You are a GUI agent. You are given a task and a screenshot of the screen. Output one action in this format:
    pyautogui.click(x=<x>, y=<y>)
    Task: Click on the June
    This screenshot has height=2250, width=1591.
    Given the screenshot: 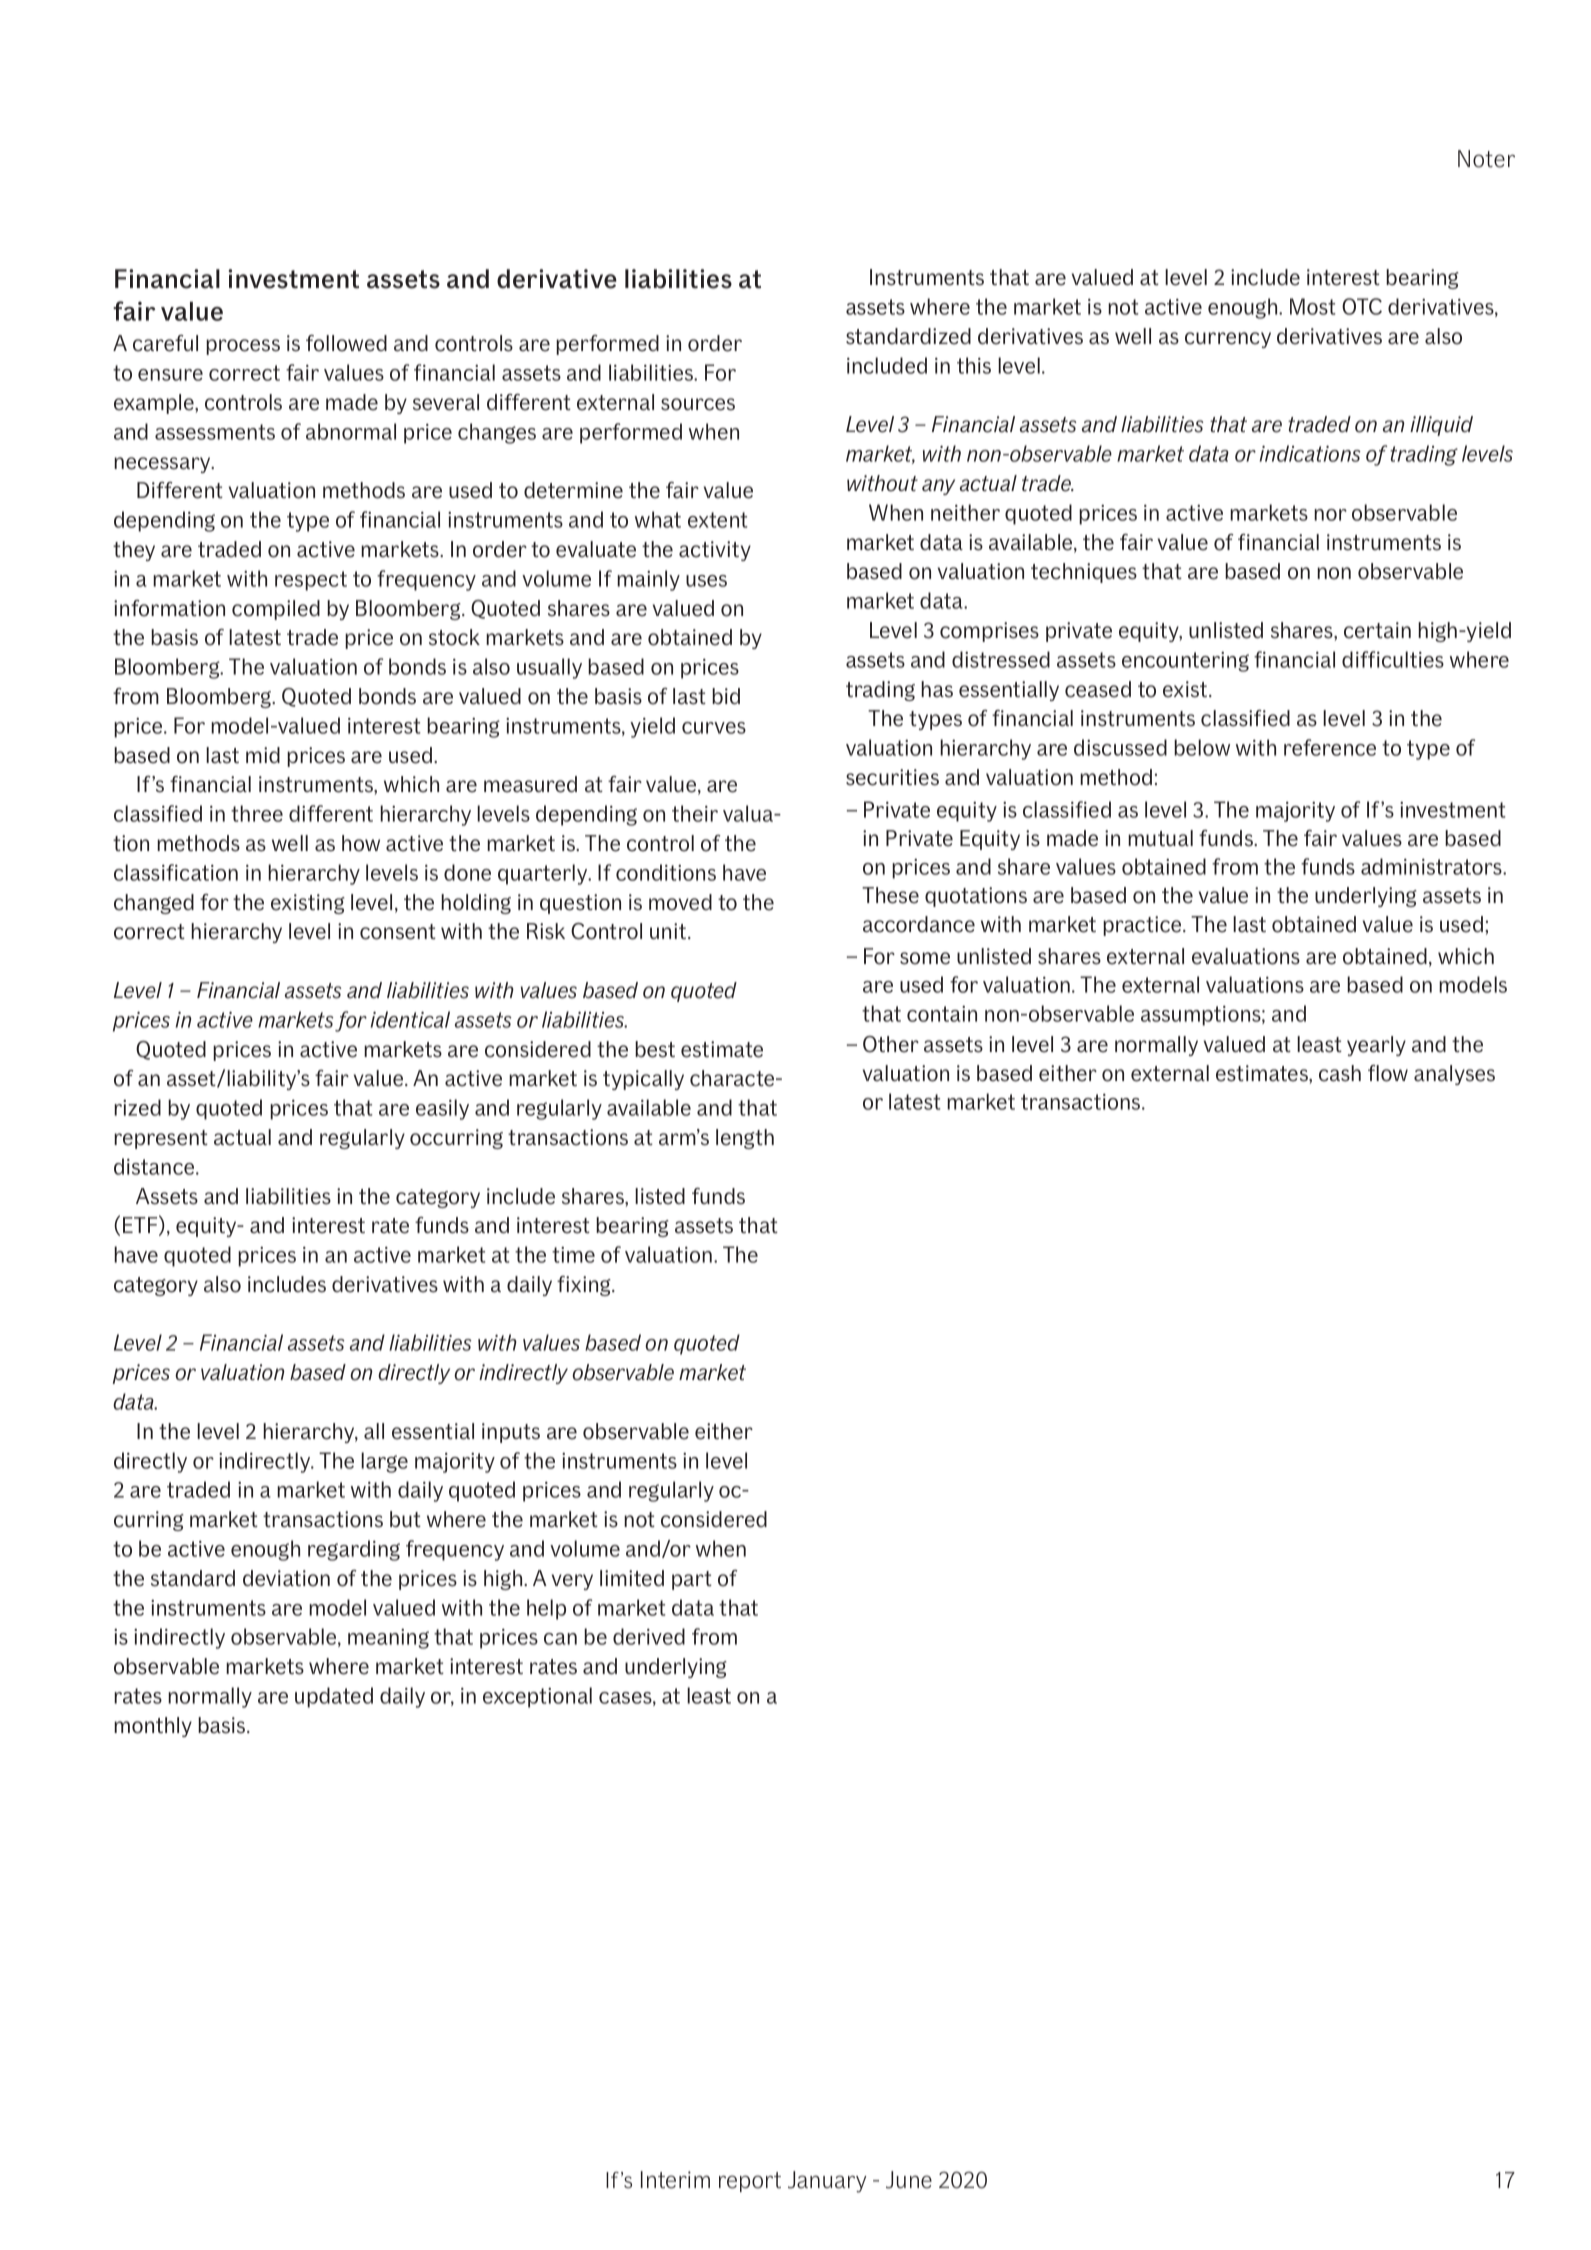 What is the action you would take?
    pyautogui.click(x=909, y=2180)
